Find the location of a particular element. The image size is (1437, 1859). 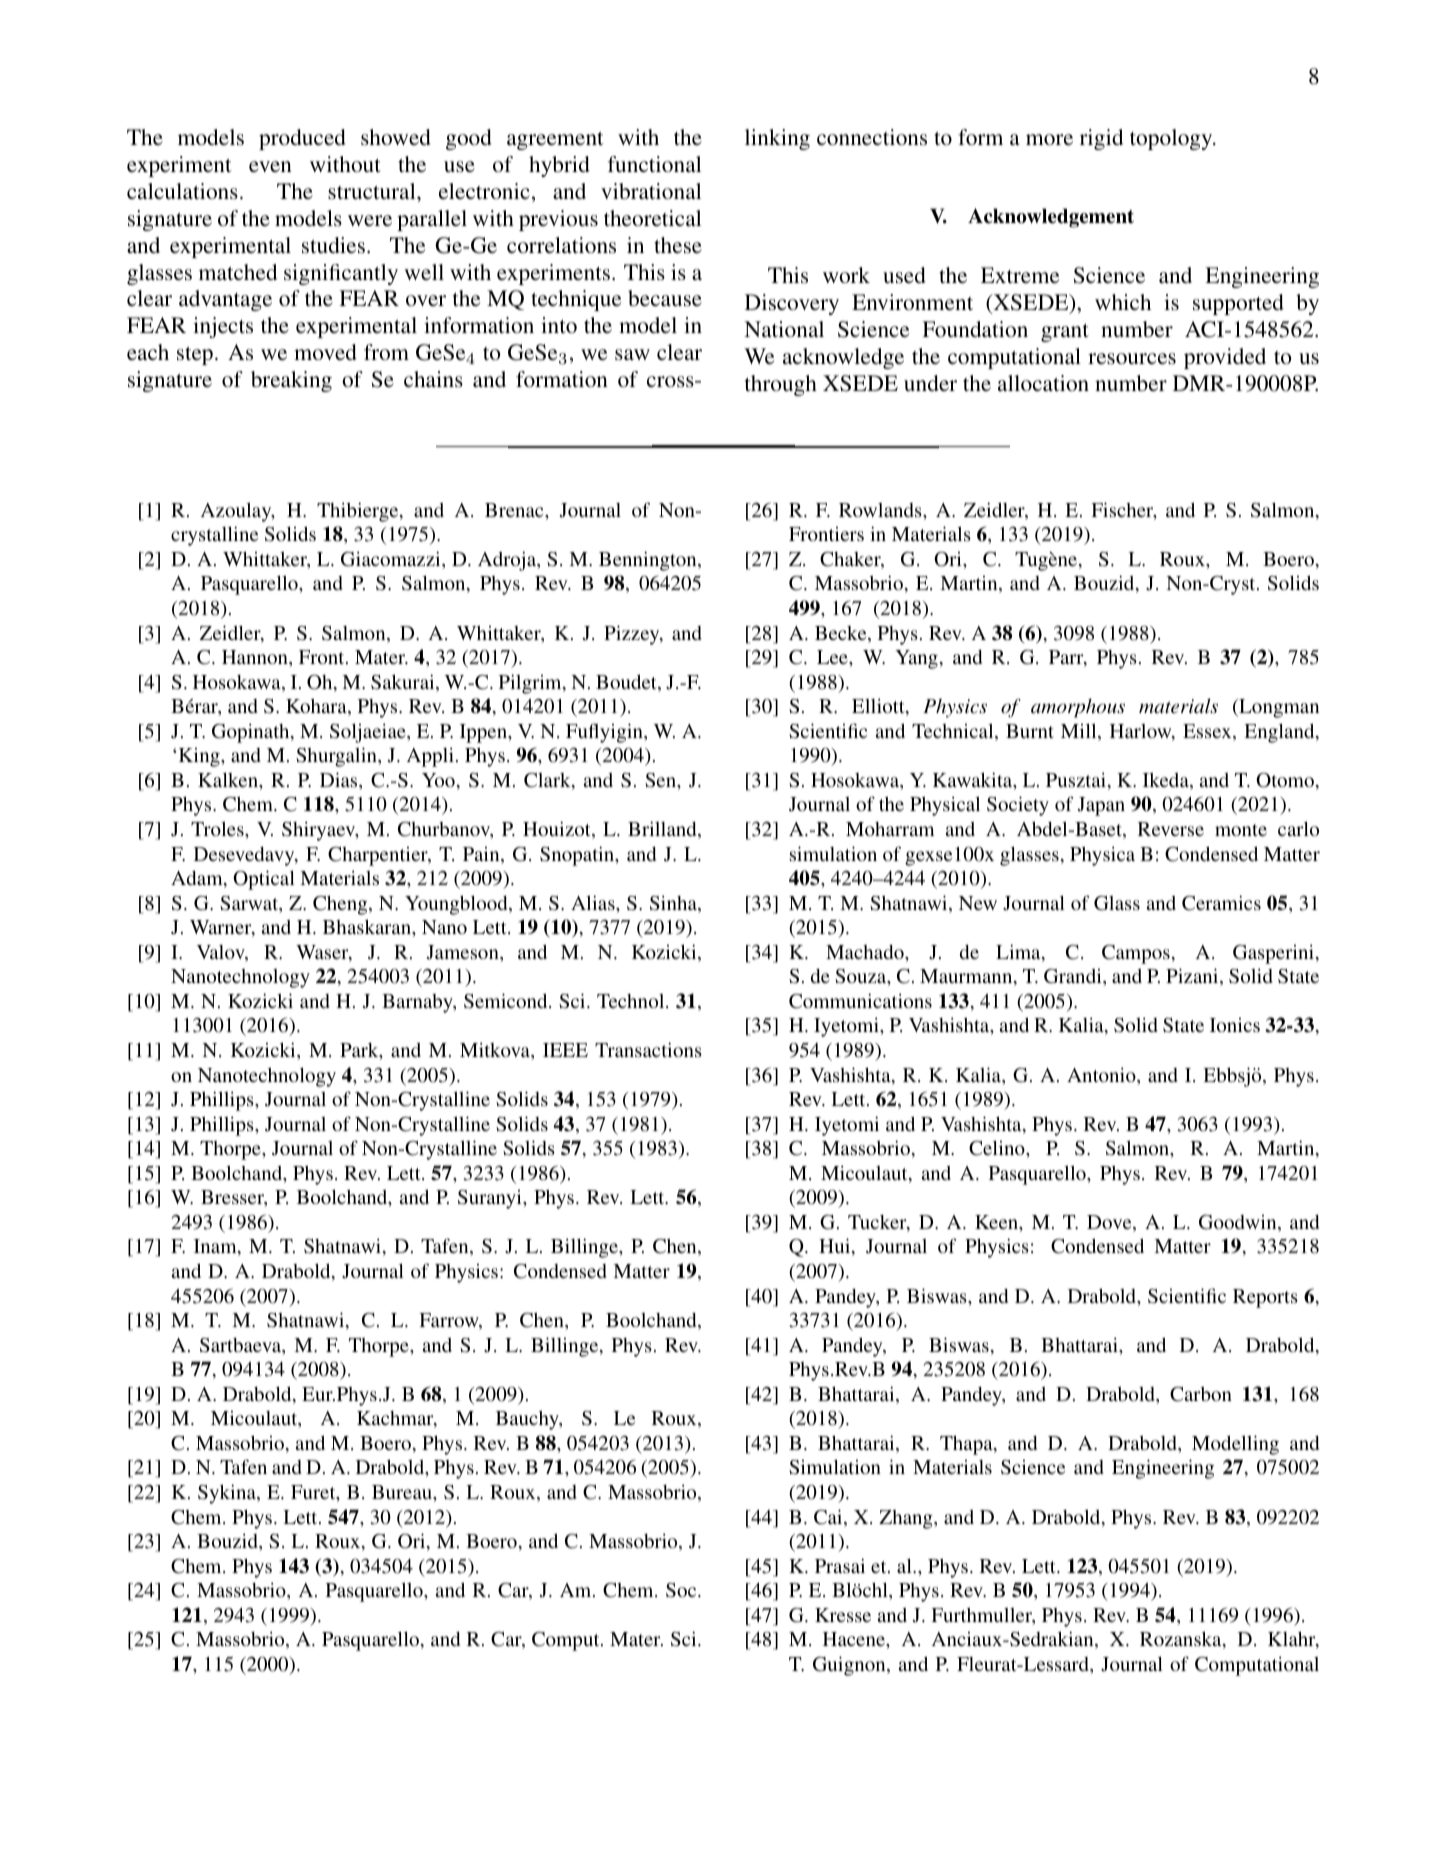

Bhaskaran is located at coordinates (368, 926).
